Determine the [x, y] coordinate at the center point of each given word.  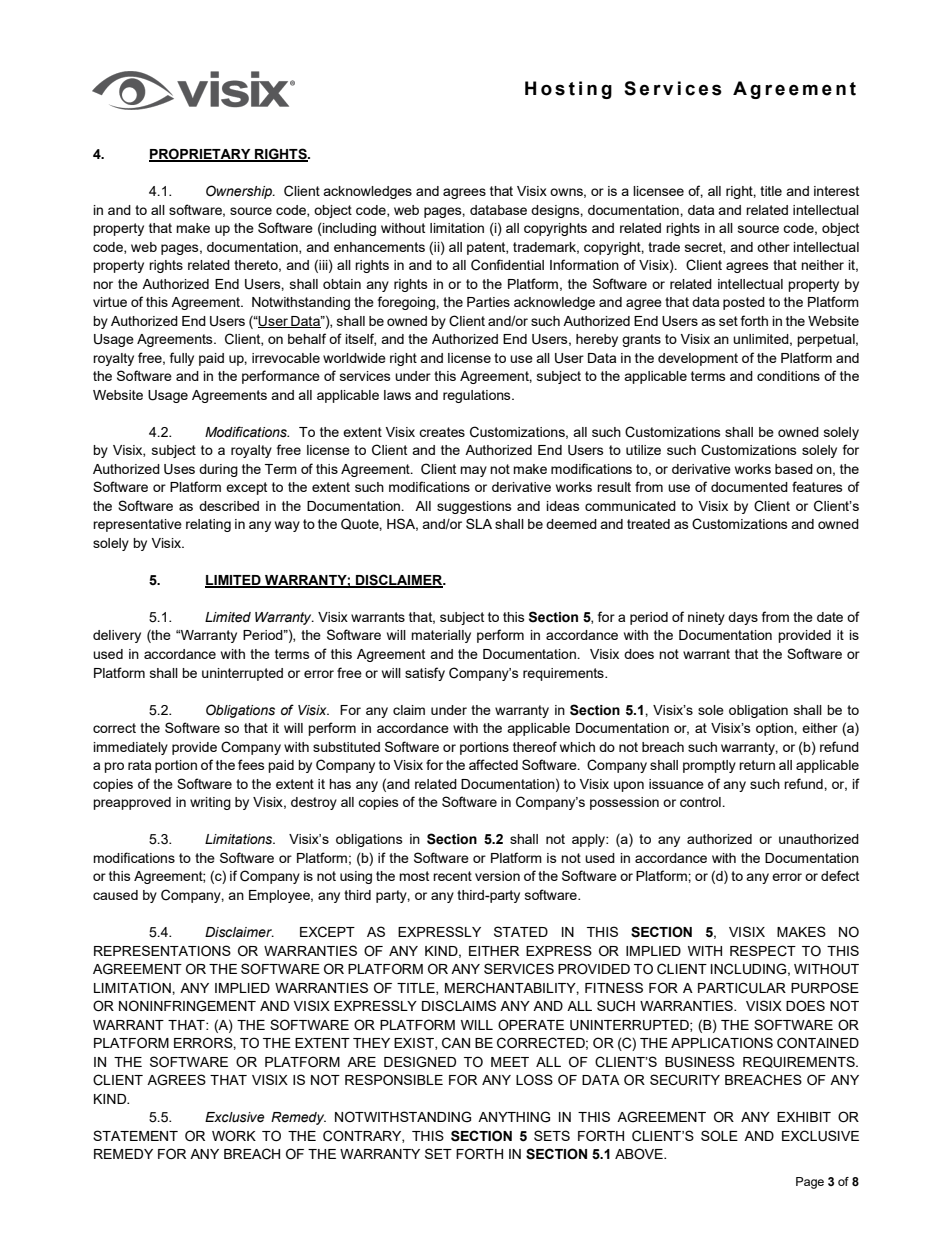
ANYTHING [514, 1117]
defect [840, 875]
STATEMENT [135, 1135]
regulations [478, 396]
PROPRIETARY [201, 154]
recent [452, 876]
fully [182, 359]
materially [441, 636]
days [743, 618]
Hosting [568, 90]
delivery [117, 636]
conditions [788, 376]
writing [210, 803]
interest [836, 191]
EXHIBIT [804, 1117]
